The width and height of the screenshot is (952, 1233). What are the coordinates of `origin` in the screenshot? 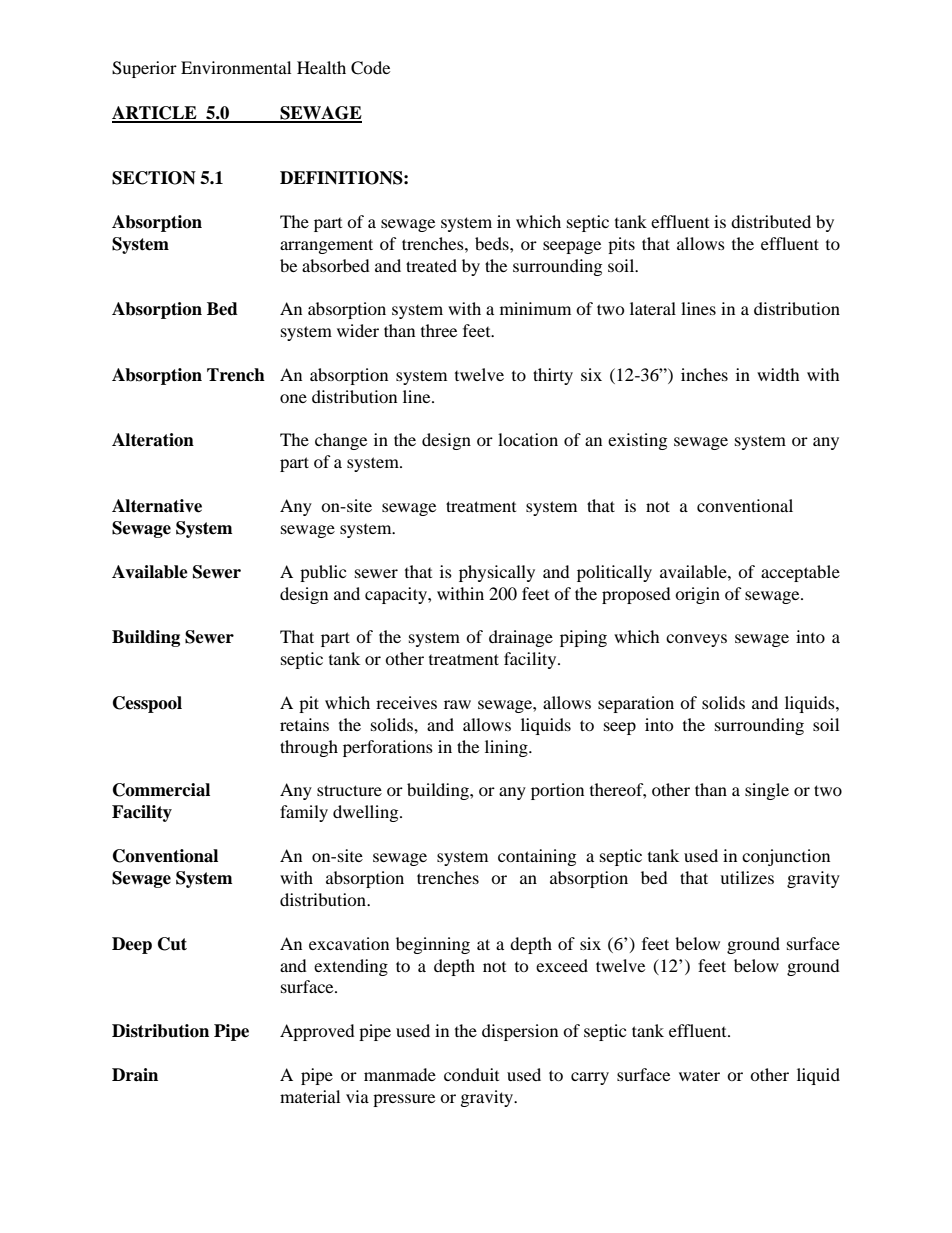 It's located at (697, 595).
